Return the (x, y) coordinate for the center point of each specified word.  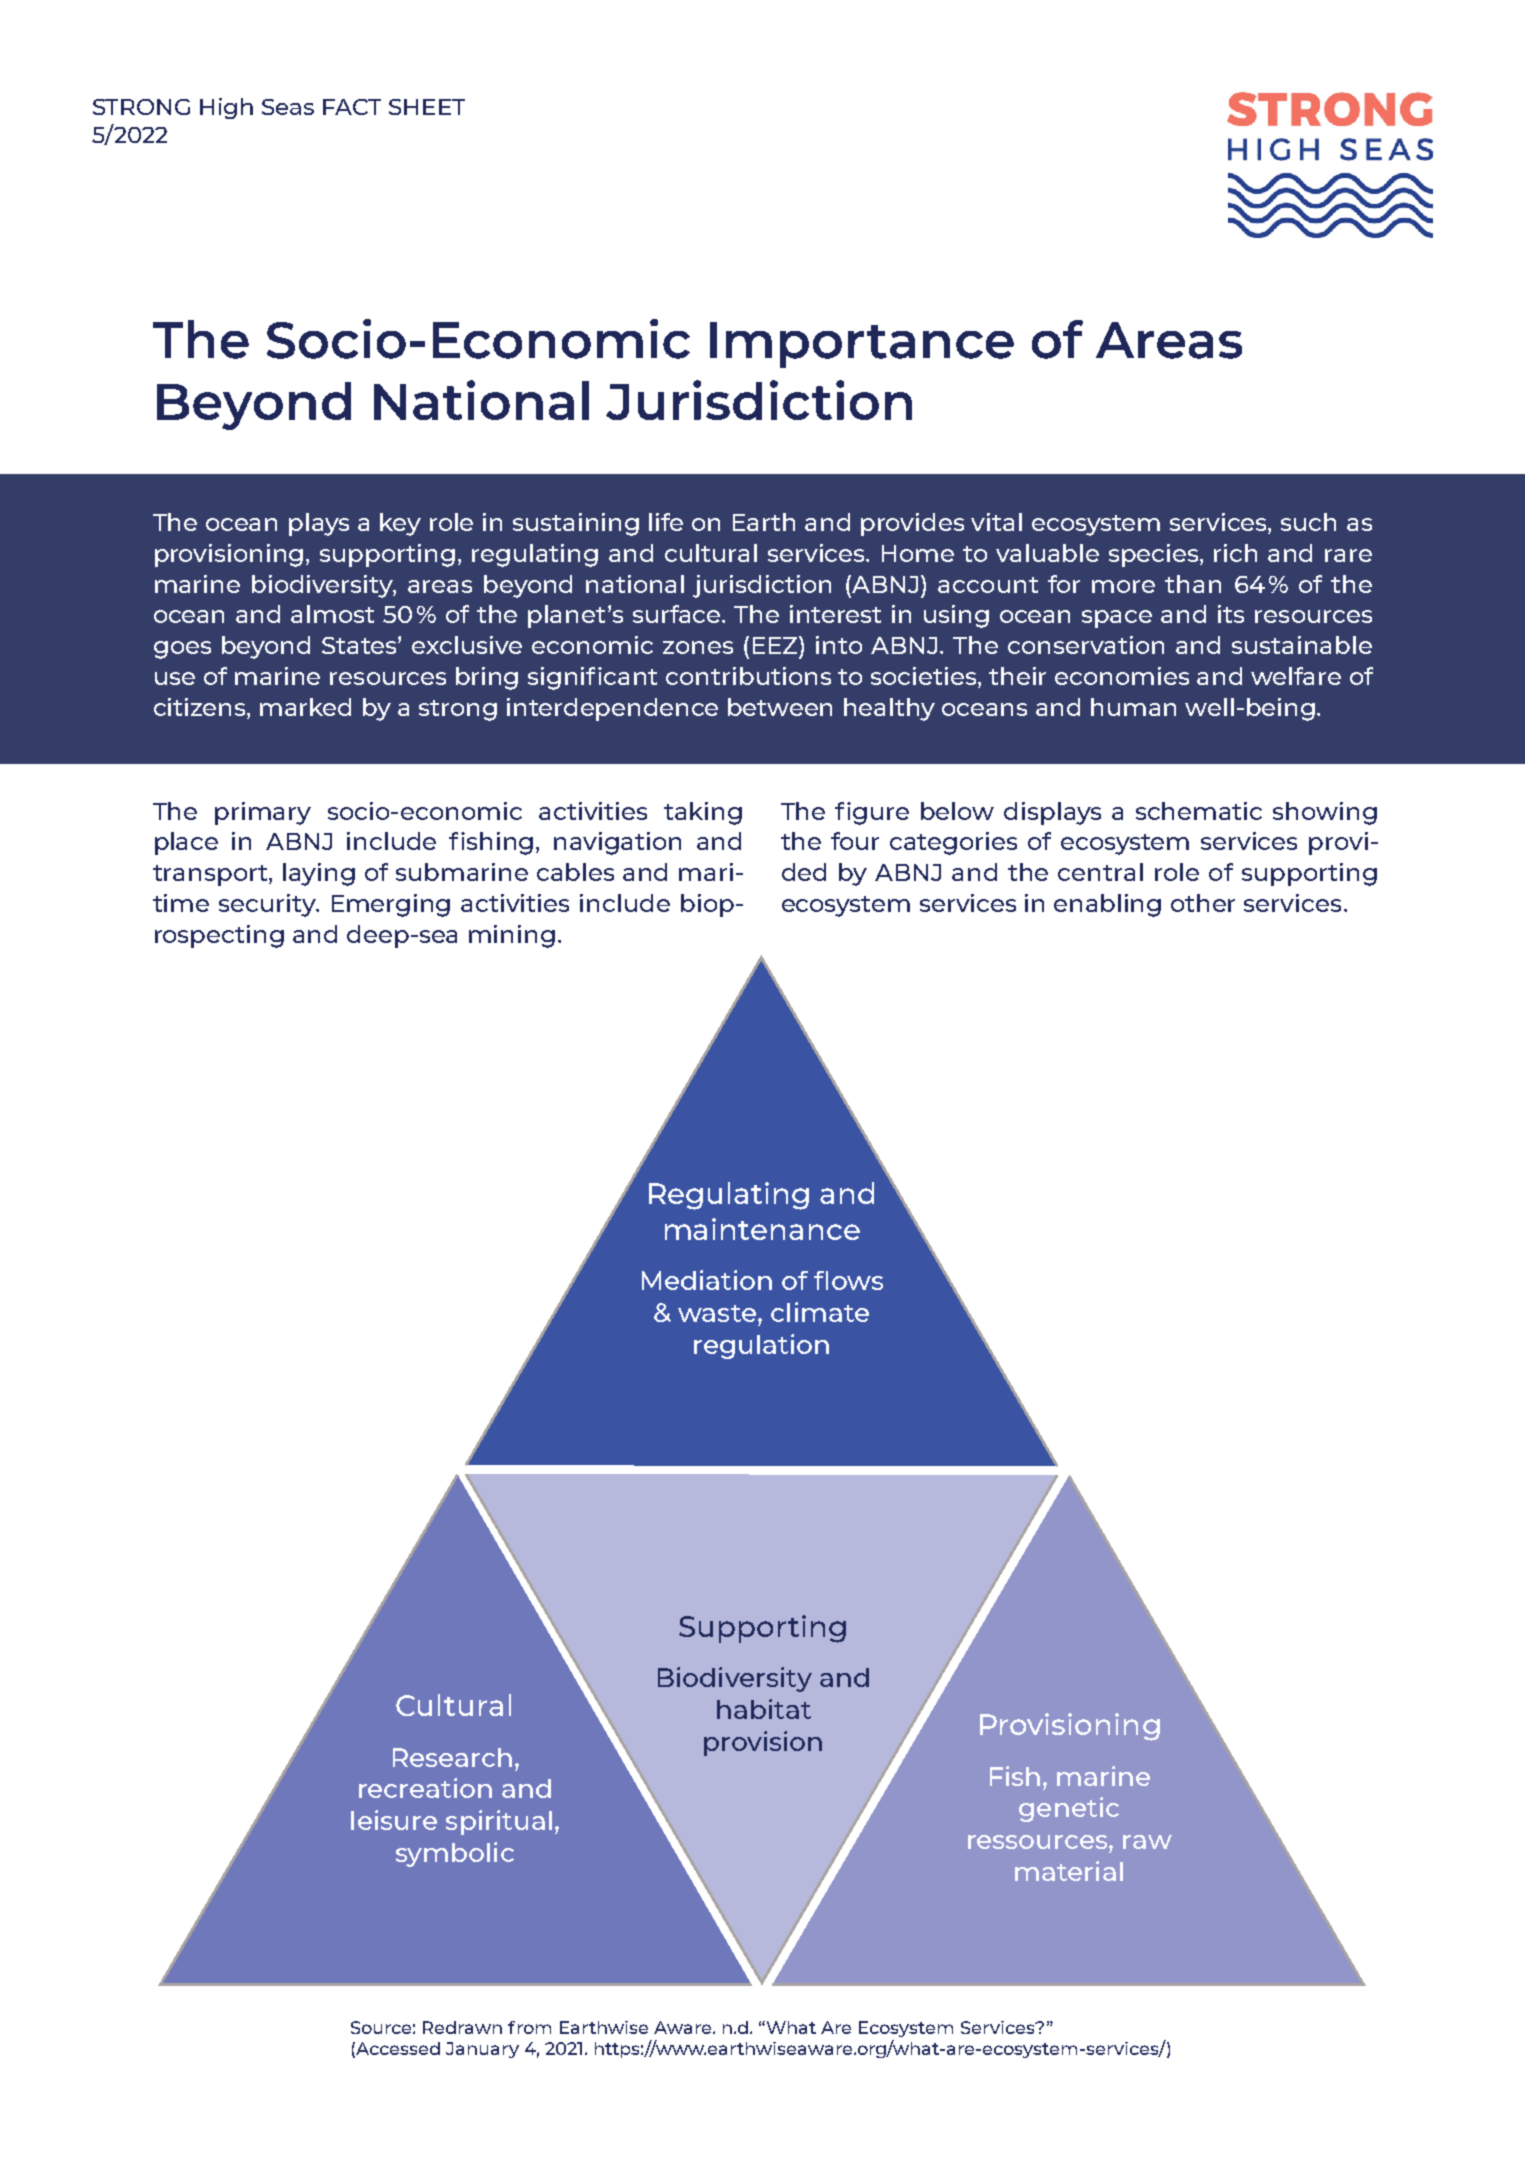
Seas (288, 107)
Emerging (391, 905)
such (1308, 522)
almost (332, 614)
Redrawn (462, 2027)
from (529, 2027)
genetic (1069, 1809)
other (1203, 903)
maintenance (762, 1229)
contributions (748, 676)
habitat (764, 1709)
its (1231, 614)
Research (452, 1757)
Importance (862, 345)
